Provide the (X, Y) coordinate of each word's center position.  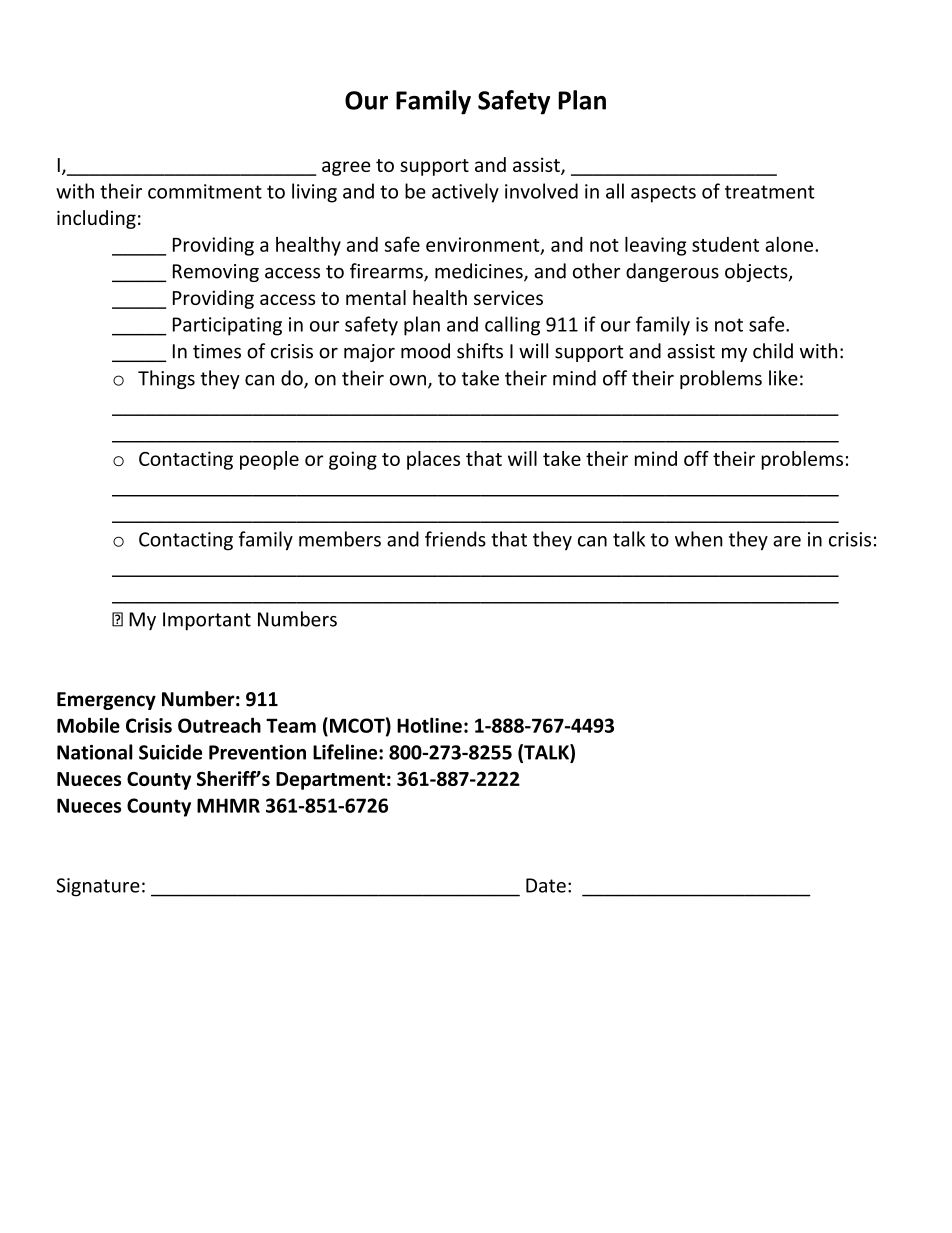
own (408, 380)
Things (166, 379)
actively (465, 193)
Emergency (106, 701)
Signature (98, 887)
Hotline (429, 725)
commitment (205, 191)
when (699, 539)
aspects (663, 194)
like (783, 378)
